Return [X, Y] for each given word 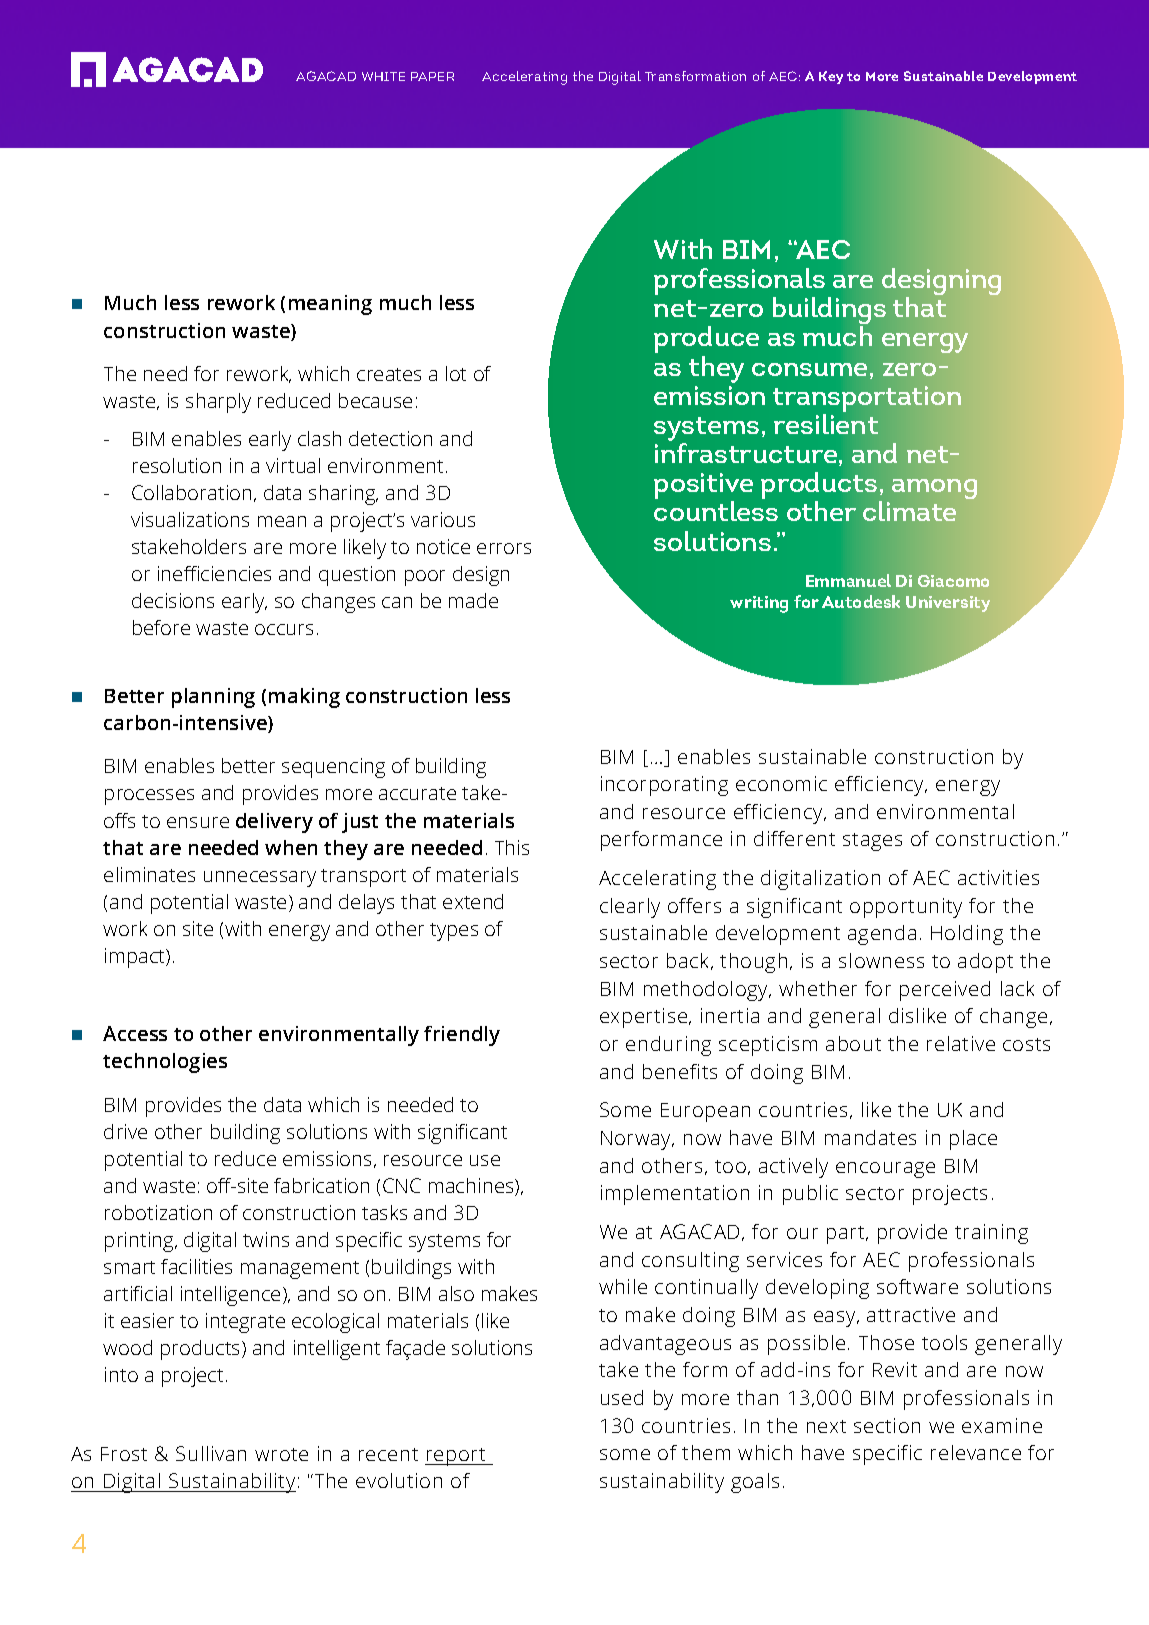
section [887, 1425]
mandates [870, 1137]
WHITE [383, 76]
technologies [165, 1063]
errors [504, 548]
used [622, 1397]
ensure [198, 822]
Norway [637, 1140]
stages [872, 842]
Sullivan [211, 1453]
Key [831, 77]
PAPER [432, 76]
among [934, 489]
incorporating [664, 786]
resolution [177, 465]
